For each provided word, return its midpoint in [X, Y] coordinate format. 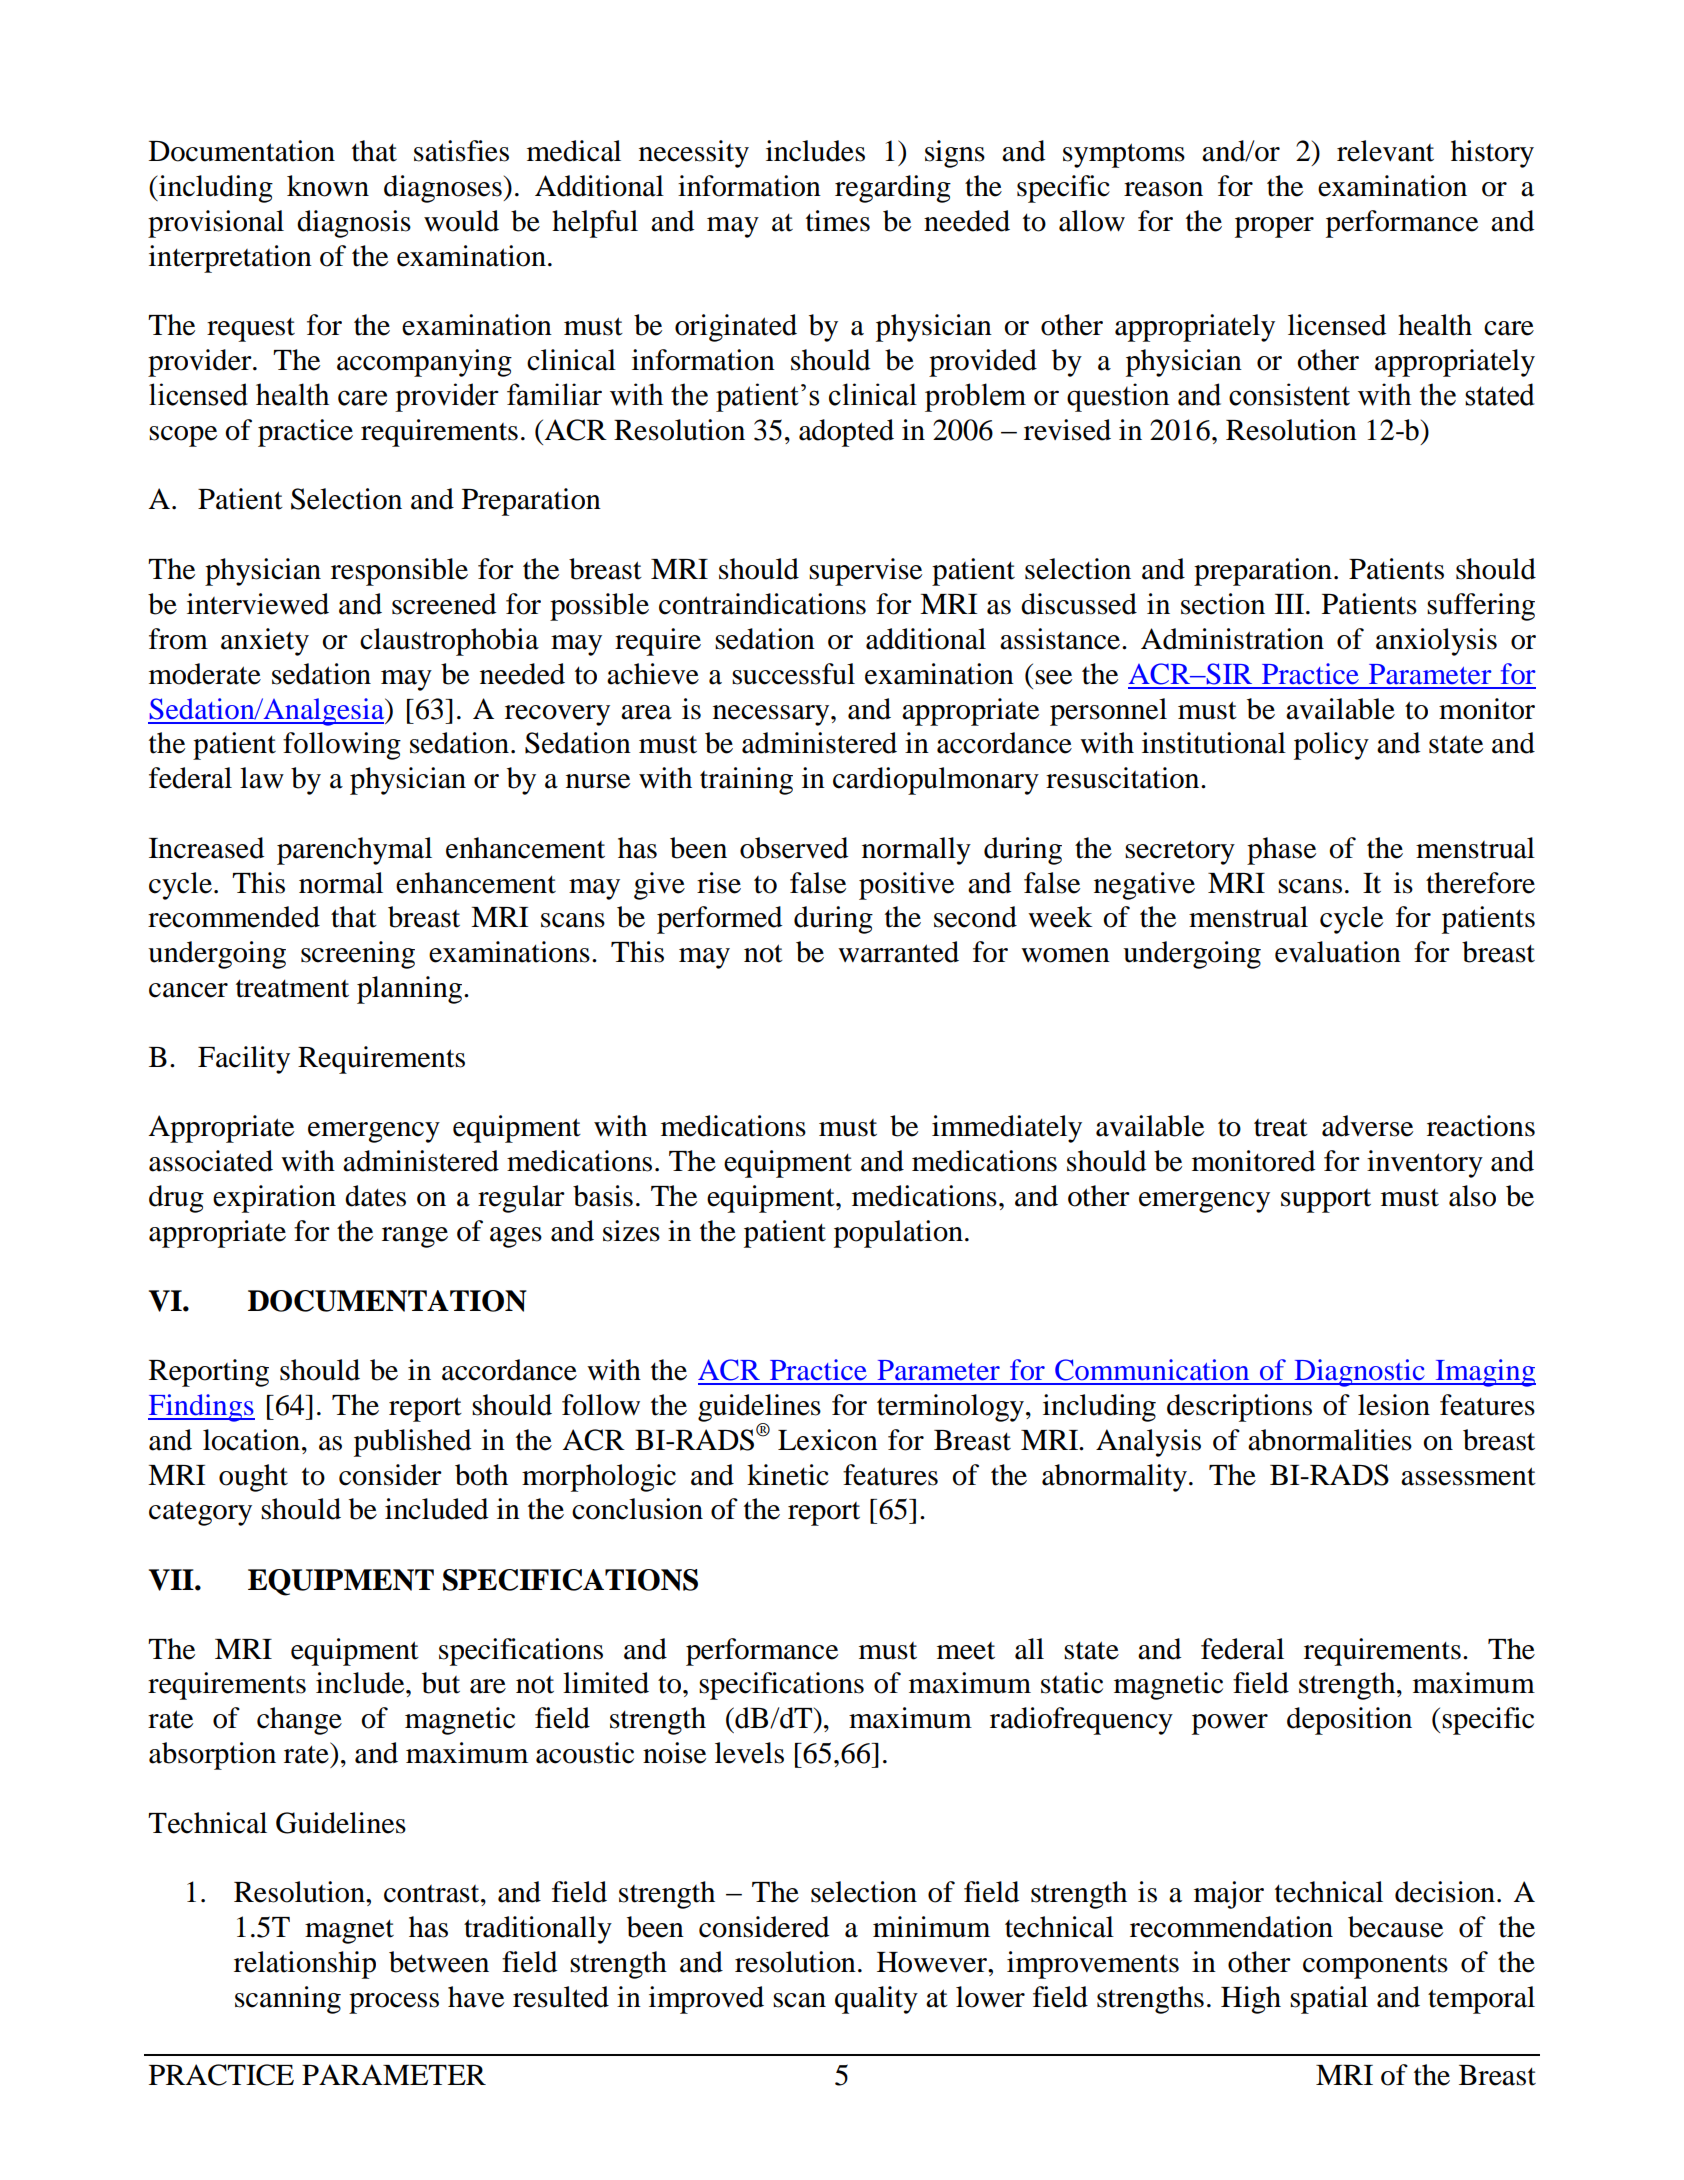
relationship [305, 1965]
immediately [1007, 1129]
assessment [1468, 1476]
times [838, 221]
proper [1274, 227]
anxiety [265, 642]
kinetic [788, 1475]
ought [253, 1478]
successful [793, 674]
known [328, 186]
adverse [1367, 1126]
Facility [244, 1060]
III [1289, 604]
